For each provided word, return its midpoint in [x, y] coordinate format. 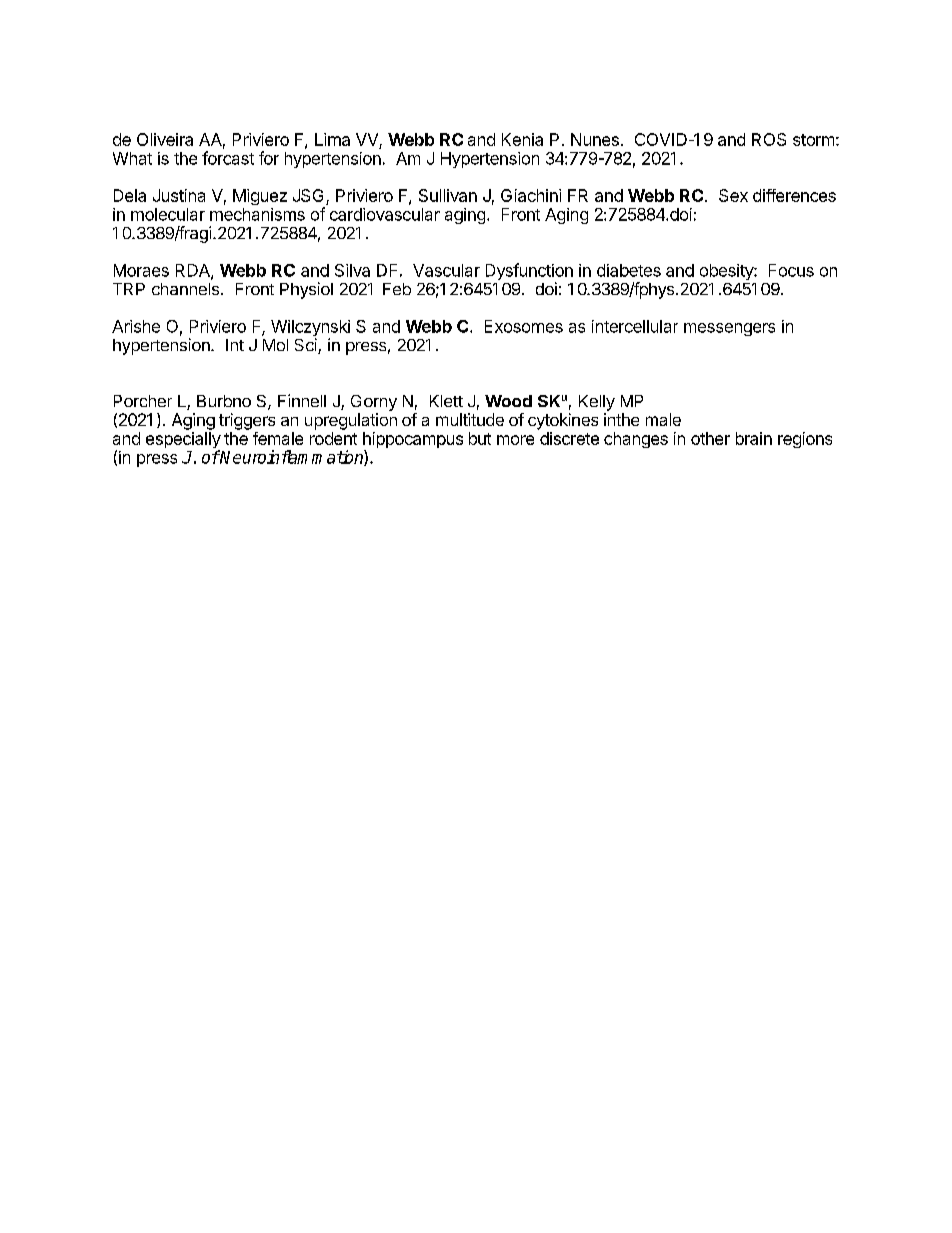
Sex [733, 195]
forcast [228, 158]
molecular [168, 214]
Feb [397, 289]
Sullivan [448, 195]
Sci [307, 346]
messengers [729, 329]
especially [183, 441]
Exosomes [524, 326]
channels [185, 289]
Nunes [595, 139]
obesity [727, 272]
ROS [769, 139]
